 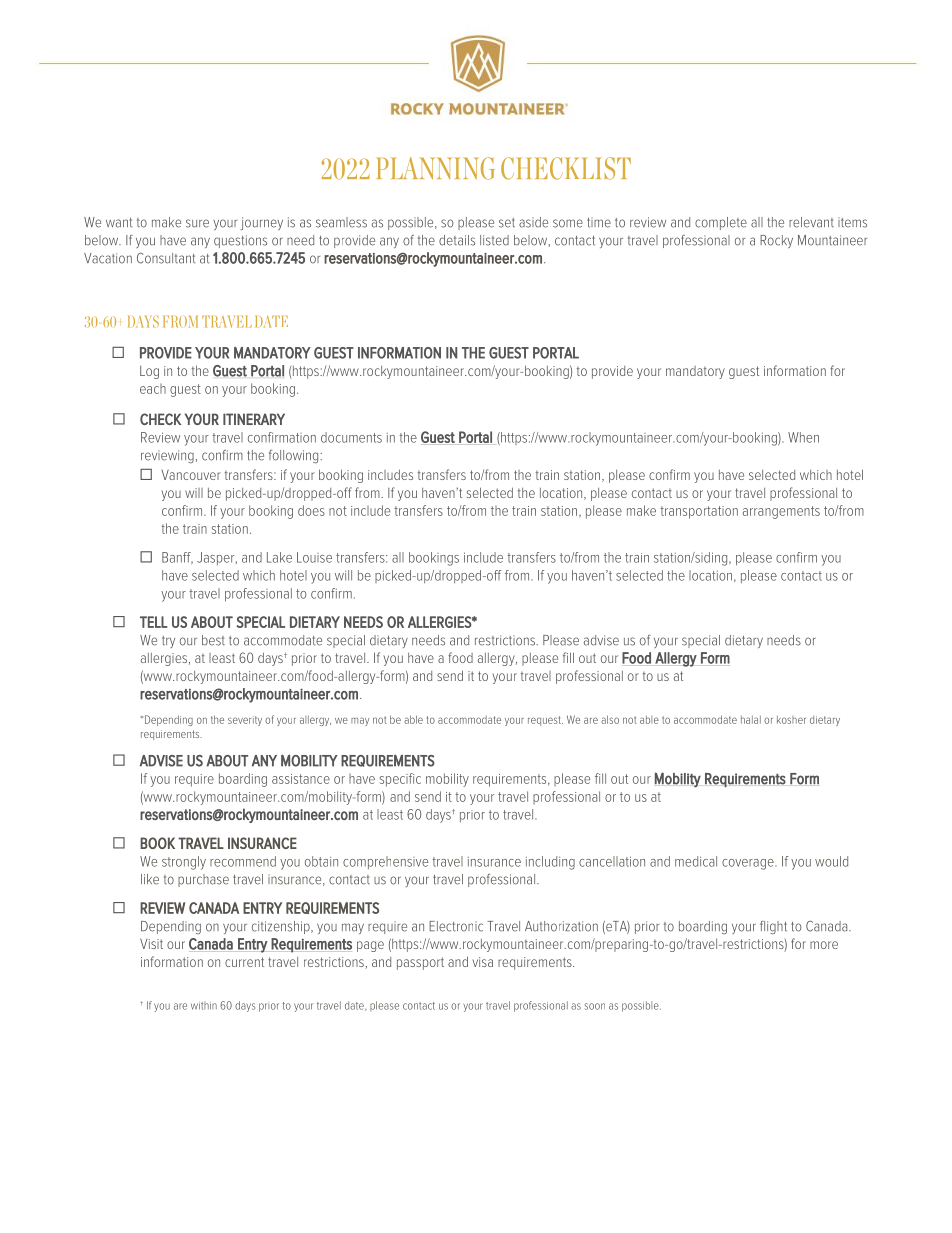 I want to click on each, so click(x=153, y=389).
